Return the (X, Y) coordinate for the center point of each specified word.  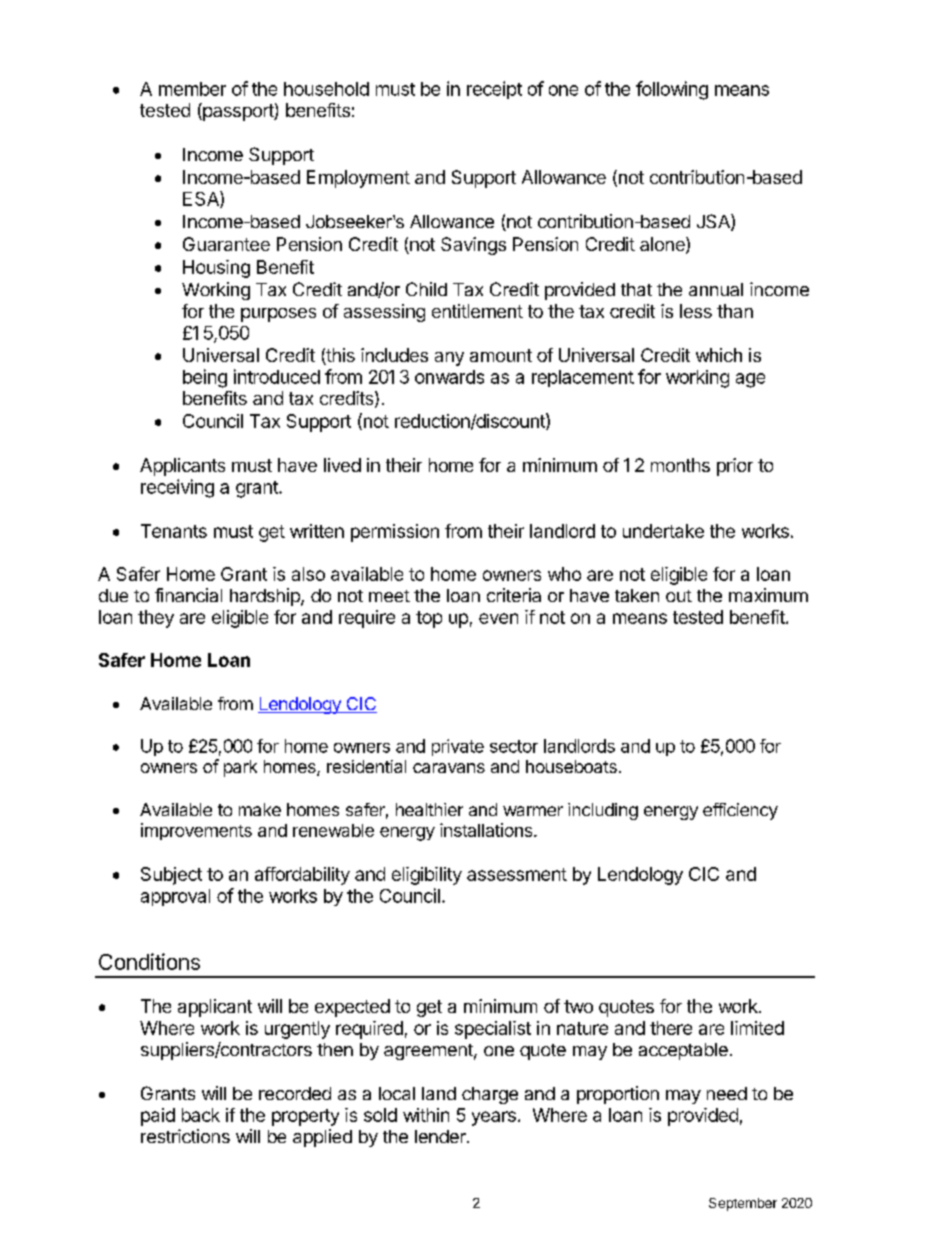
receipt (494, 90)
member (192, 89)
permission (395, 533)
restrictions (185, 1136)
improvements (196, 831)
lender (441, 1136)
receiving (177, 488)
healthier (429, 809)
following (672, 90)
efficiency (740, 811)
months (680, 465)
